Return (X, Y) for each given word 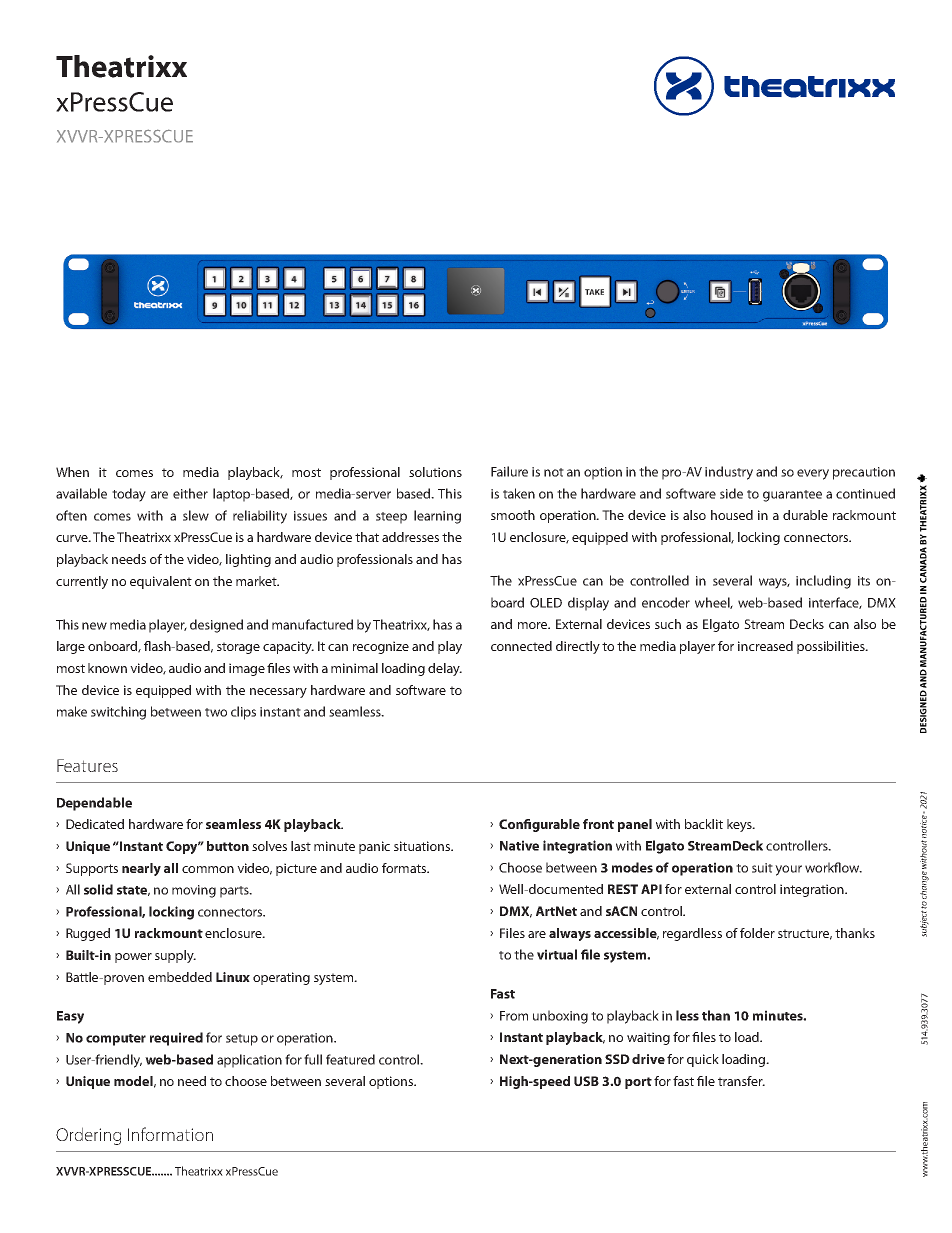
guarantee (792, 496)
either (190, 493)
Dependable (94, 804)
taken (519, 493)
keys (740, 825)
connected (521, 646)
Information (170, 1134)
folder (757, 933)
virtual (557, 954)
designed (216, 626)
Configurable (539, 825)
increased (765, 646)
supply (175, 956)
